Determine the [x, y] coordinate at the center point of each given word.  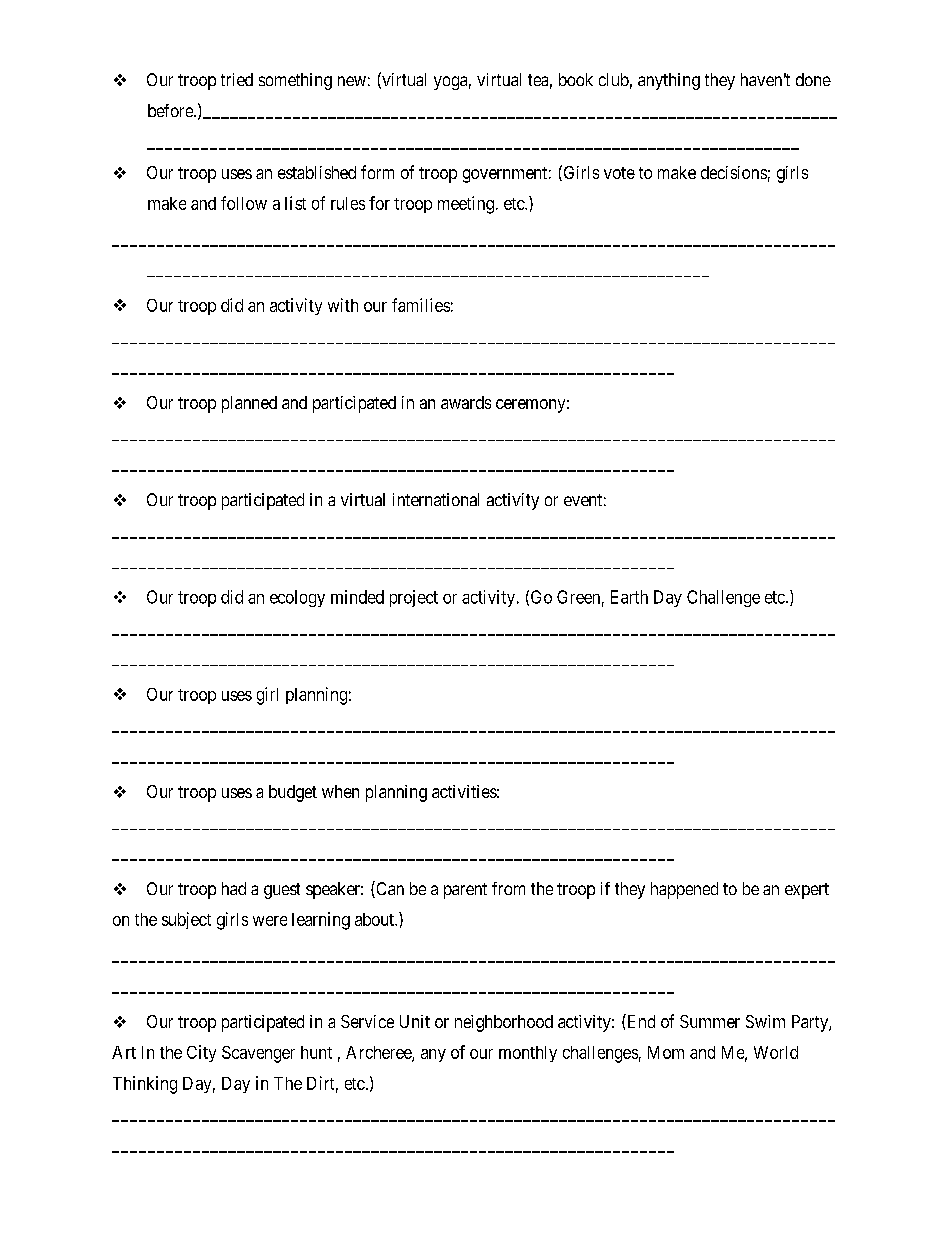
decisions [734, 172]
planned [249, 404]
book [576, 79]
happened [684, 890]
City [201, 1053]
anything [669, 81]
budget [293, 793]
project [414, 598]
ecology [297, 598]
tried [237, 79]
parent [465, 891]
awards [466, 402]
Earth [629, 597]
